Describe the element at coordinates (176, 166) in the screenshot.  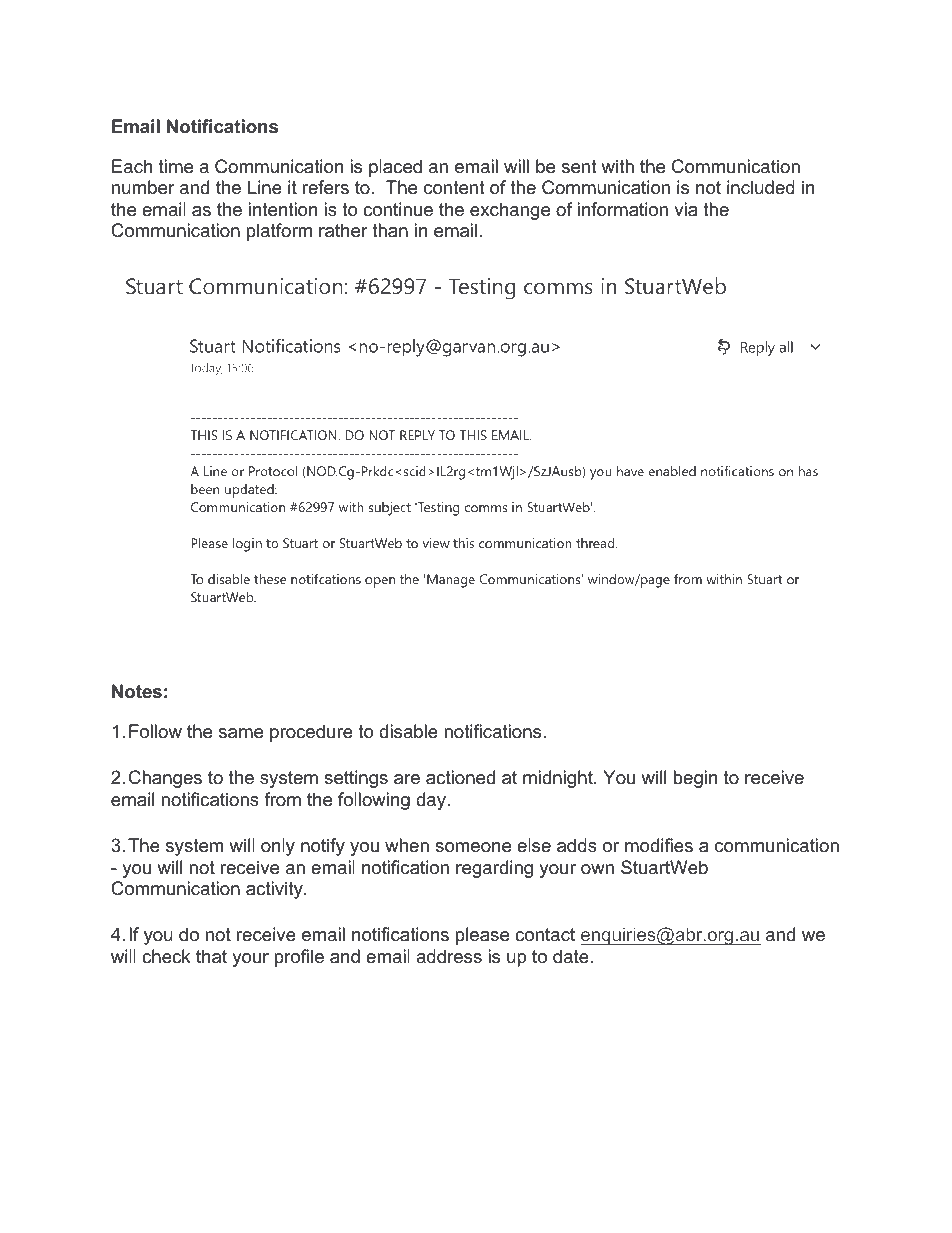
I see `time` at that location.
